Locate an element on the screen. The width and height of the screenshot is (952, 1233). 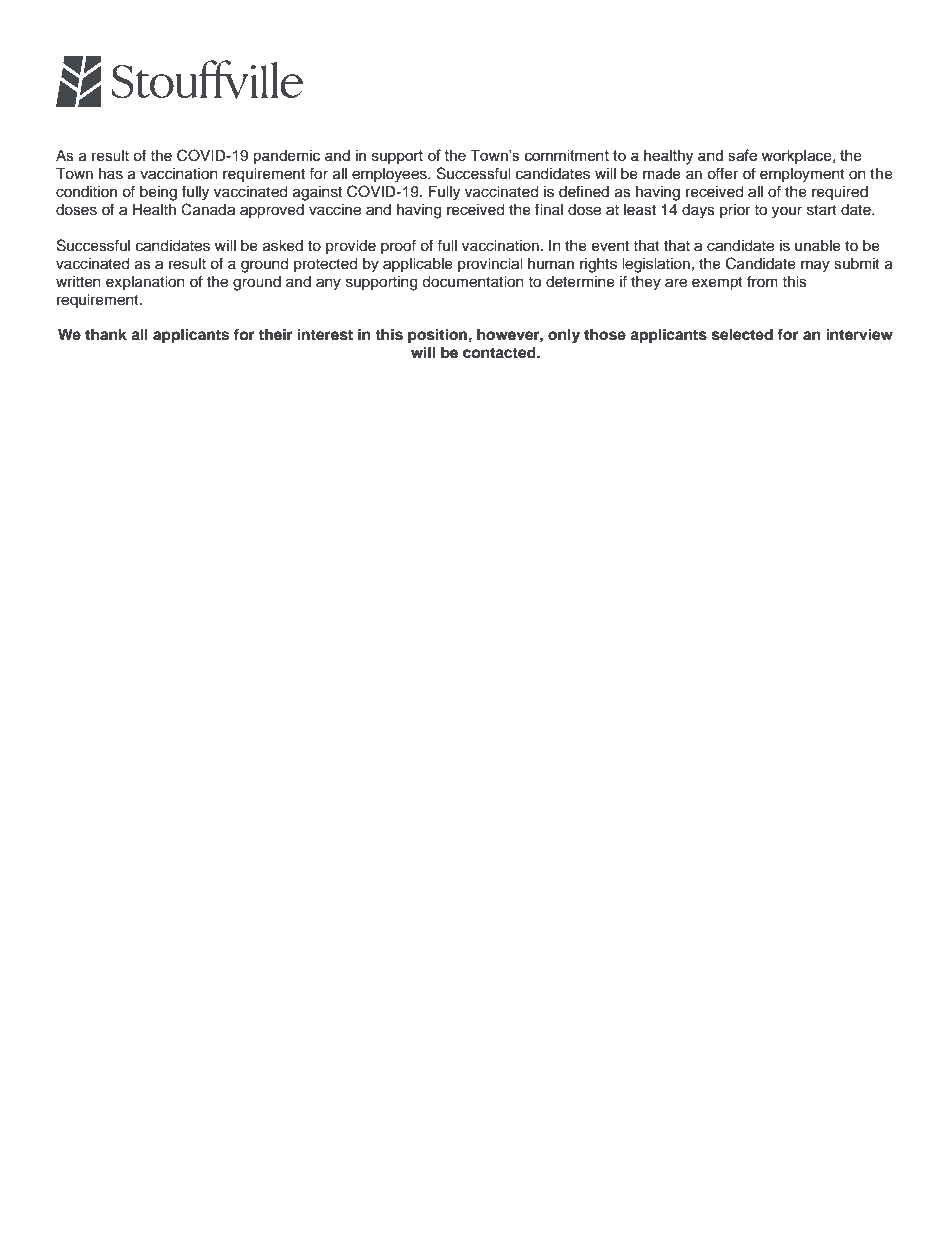
selected is located at coordinates (742, 335).
